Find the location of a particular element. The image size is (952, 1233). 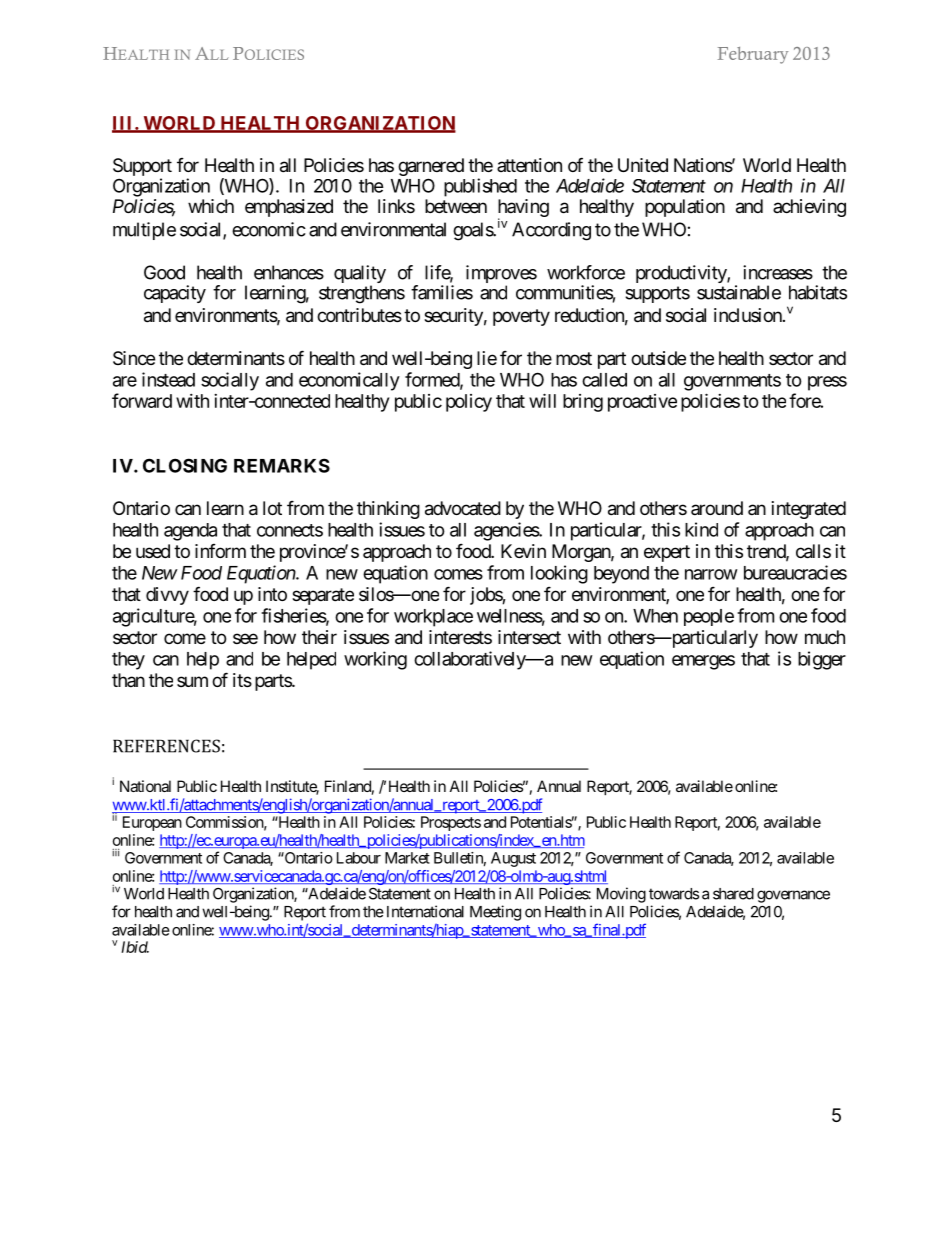

February is located at coordinates (753, 55).
